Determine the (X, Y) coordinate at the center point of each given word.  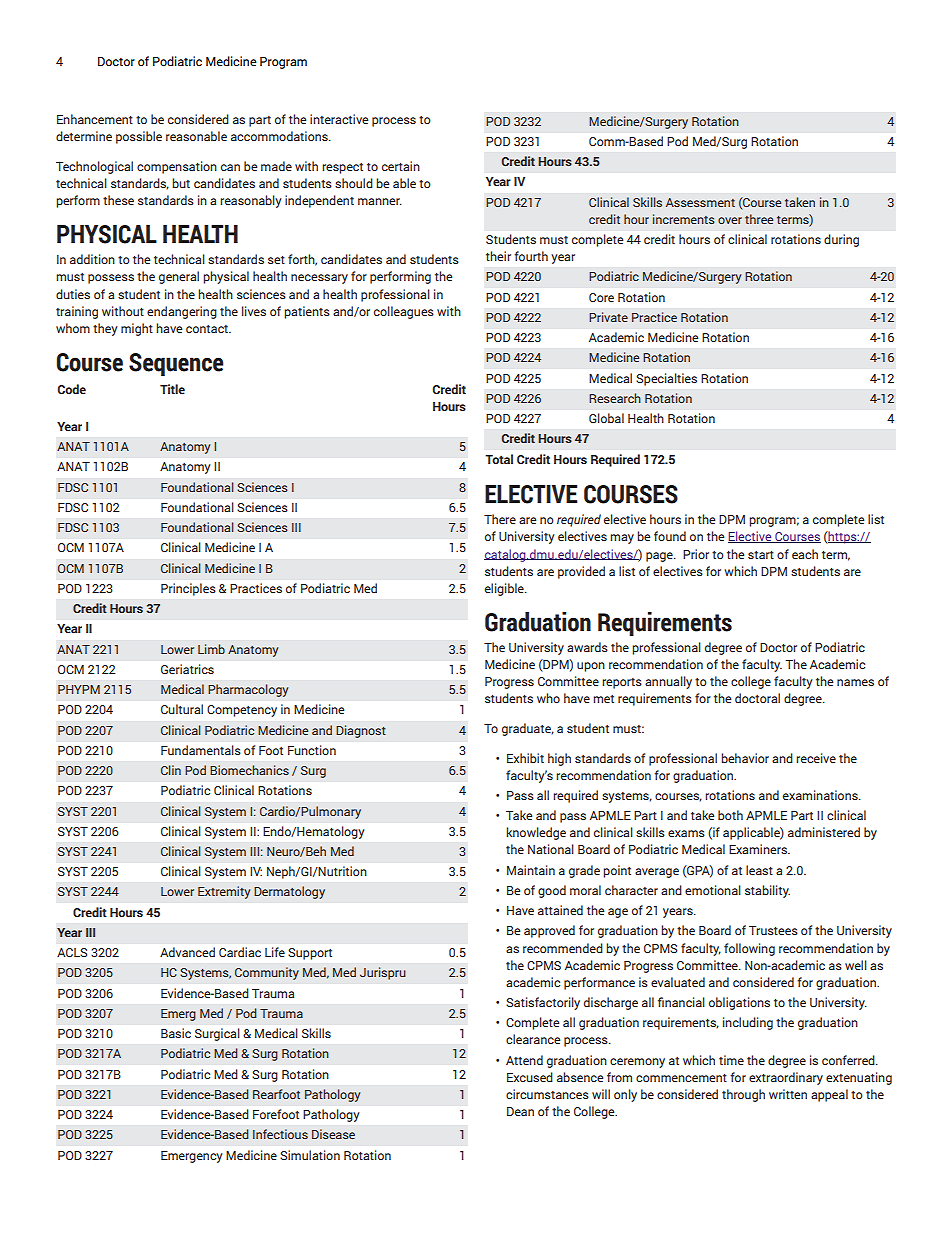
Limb (211, 649)
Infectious (280, 1134)
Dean (520, 1111)
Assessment (700, 202)
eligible (505, 589)
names (855, 682)
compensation (177, 167)
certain (401, 166)
